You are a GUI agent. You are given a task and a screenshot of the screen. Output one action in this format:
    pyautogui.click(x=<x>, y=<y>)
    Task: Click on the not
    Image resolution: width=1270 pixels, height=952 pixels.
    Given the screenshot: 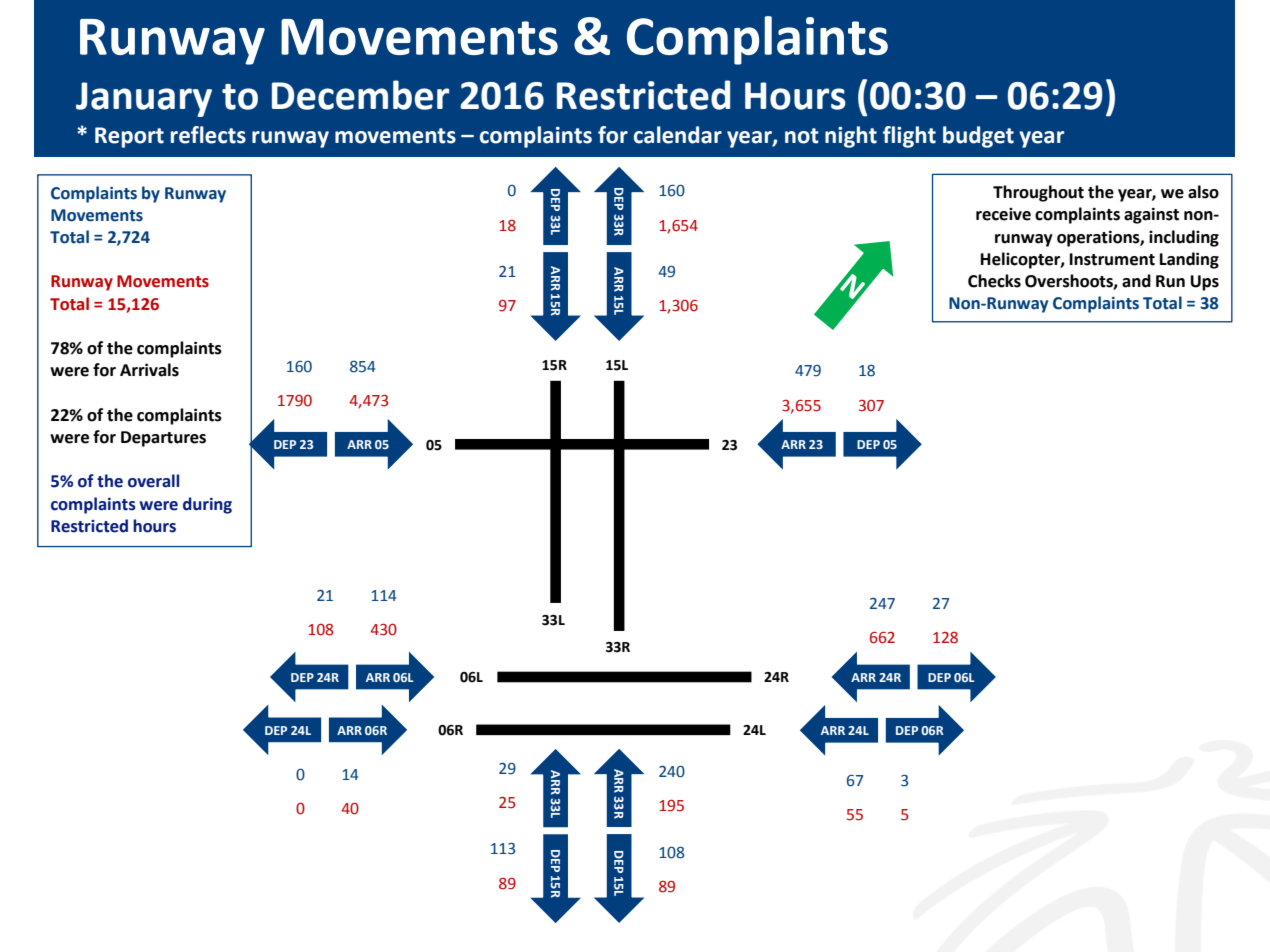 What is the action you would take?
    pyautogui.click(x=802, y=136)
